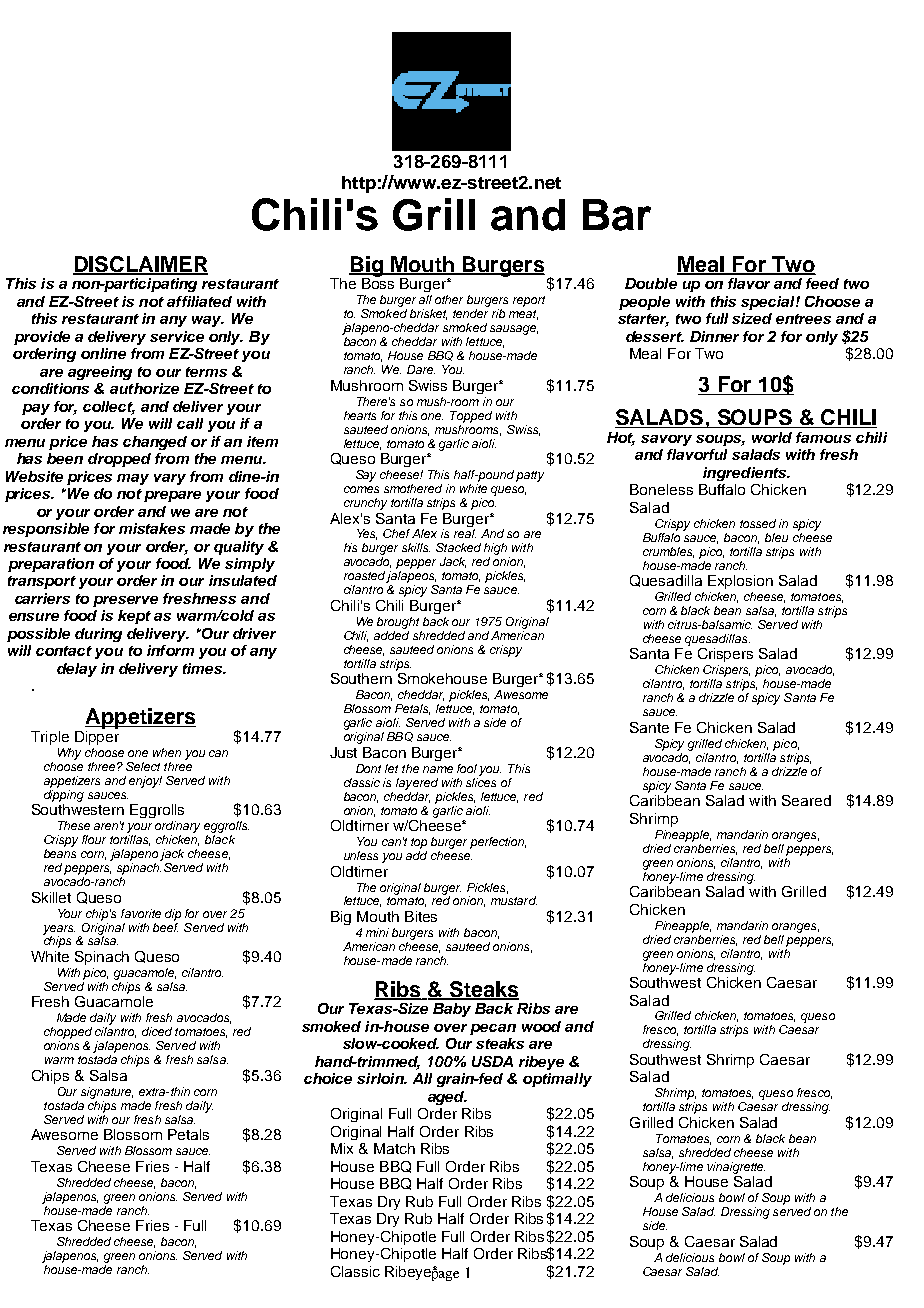 The width and height of the screenshot is (924, 1308). Describe the element at coordinates (107, 1093) in the screenshot. I see `signature` at that location.
